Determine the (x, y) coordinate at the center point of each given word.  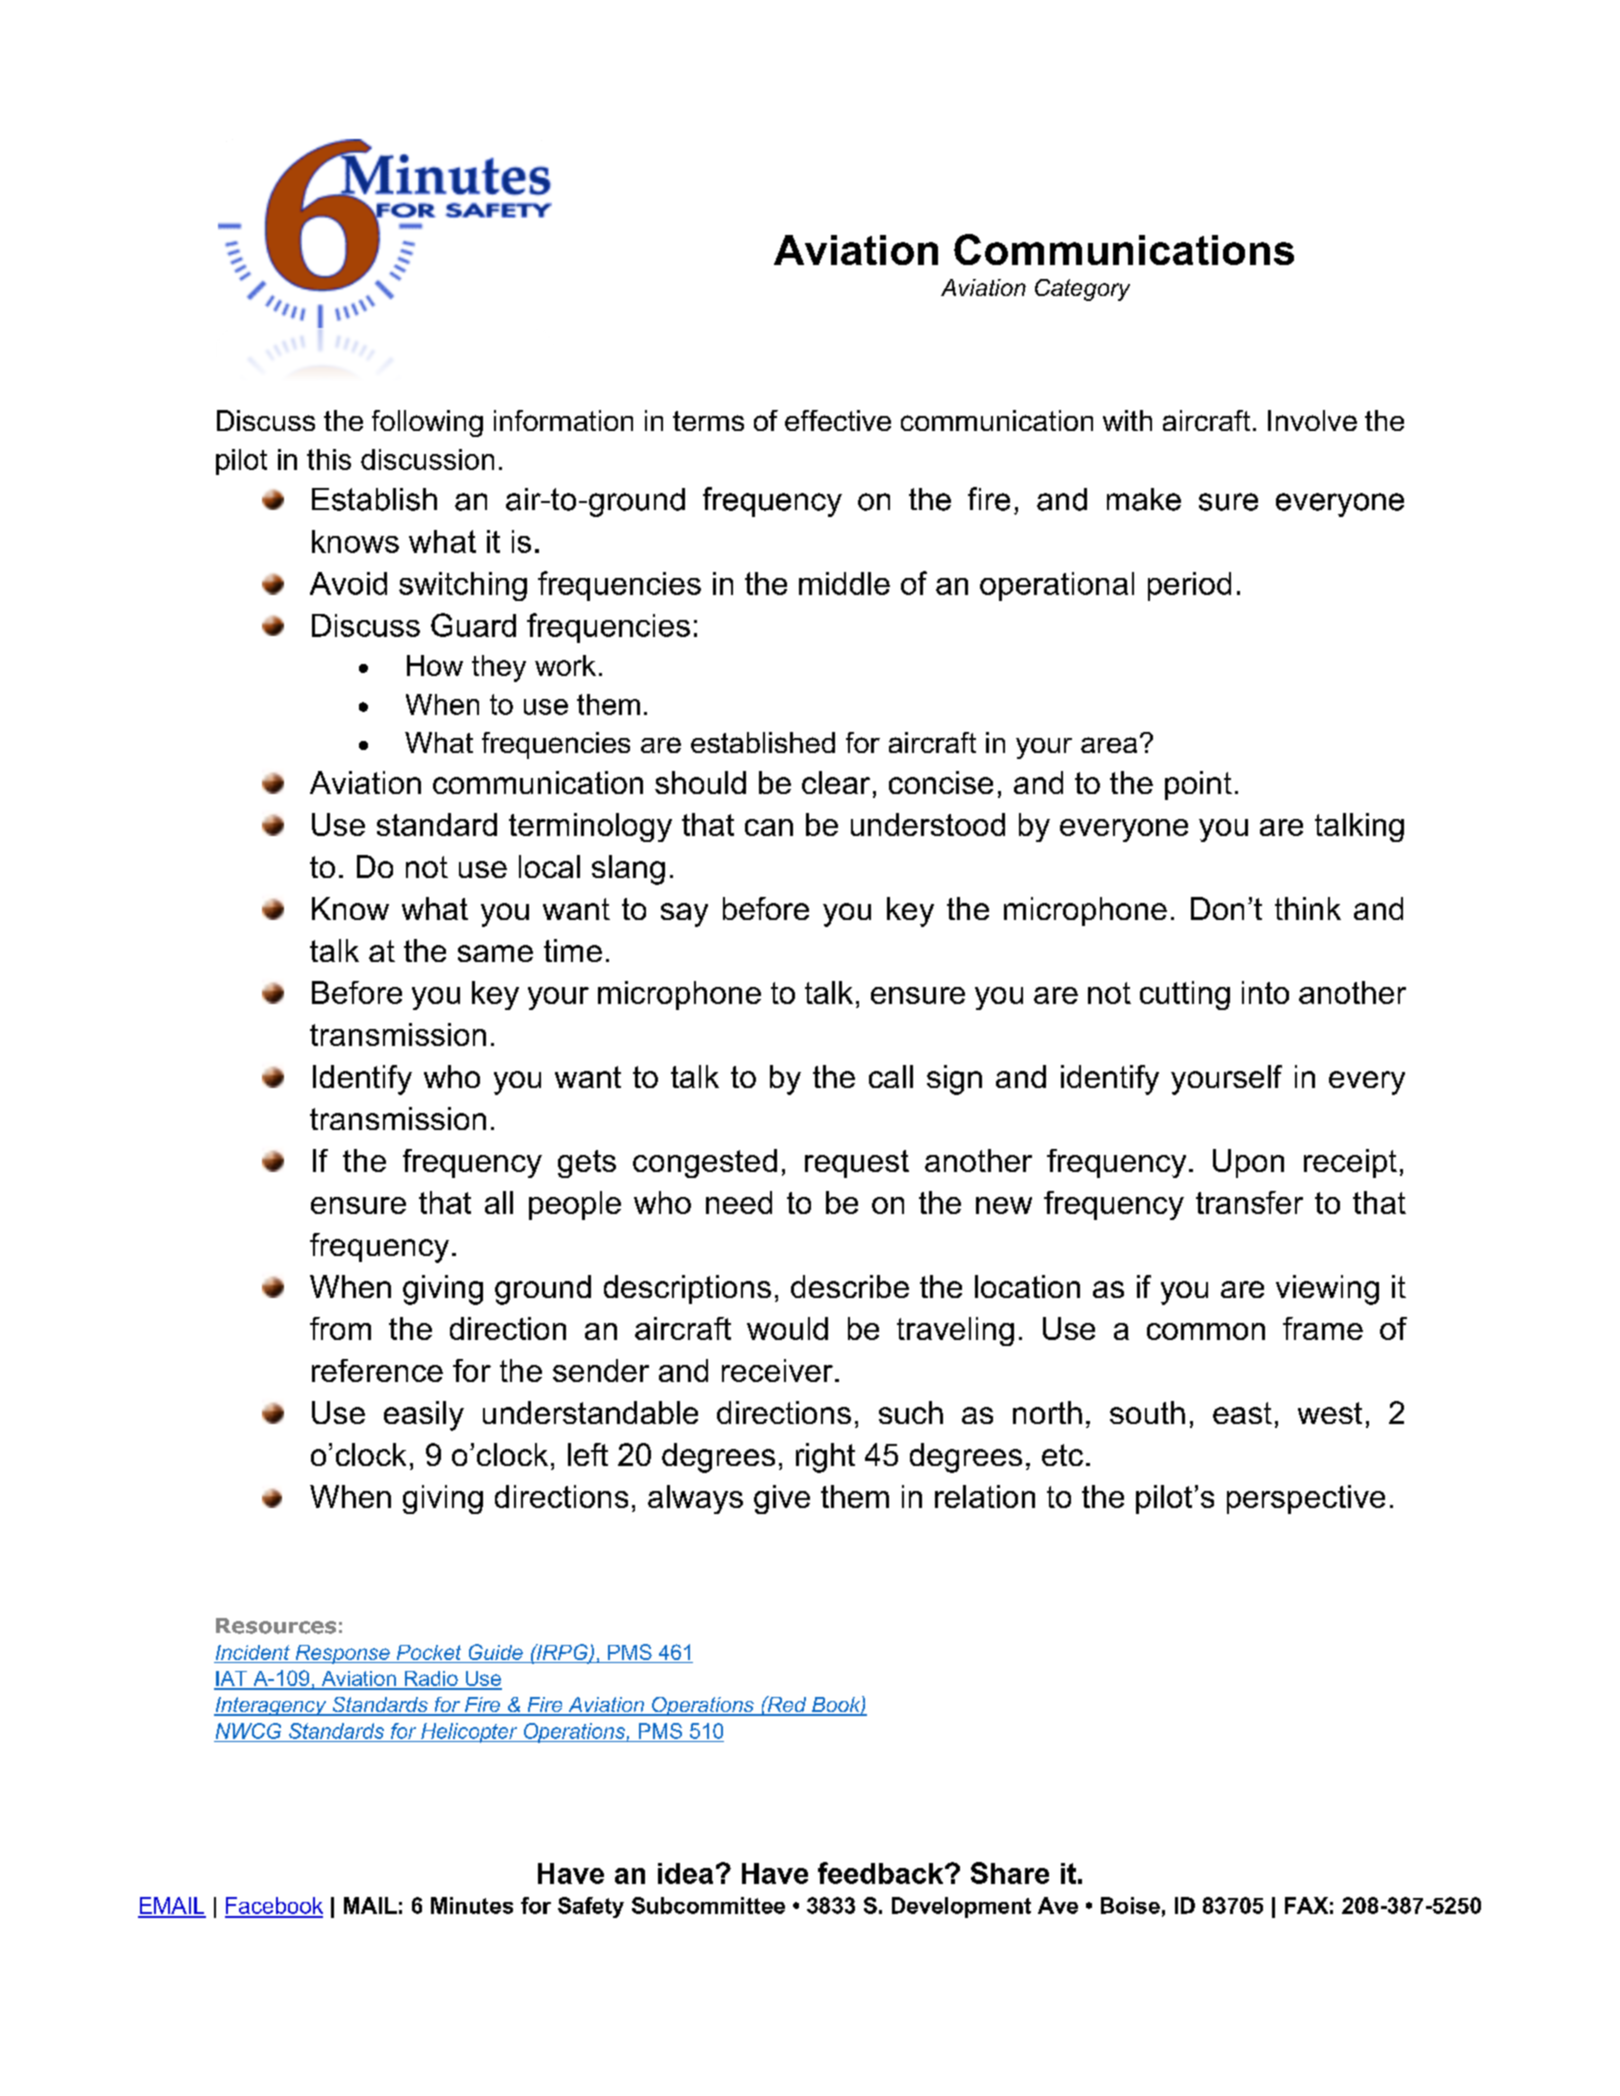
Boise (1130, 1905)
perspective (1306, 1499)
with (1127, 420)
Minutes (472, 1905)
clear (836, 782)
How (435, 665)
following (427, 423)
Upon (1248, 1163)
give (782, 1499)
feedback (882, 1873)
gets (587, 1164)
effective (838, 420)
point (1198, 785)
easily (424, 1416)
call (891, 1076)
